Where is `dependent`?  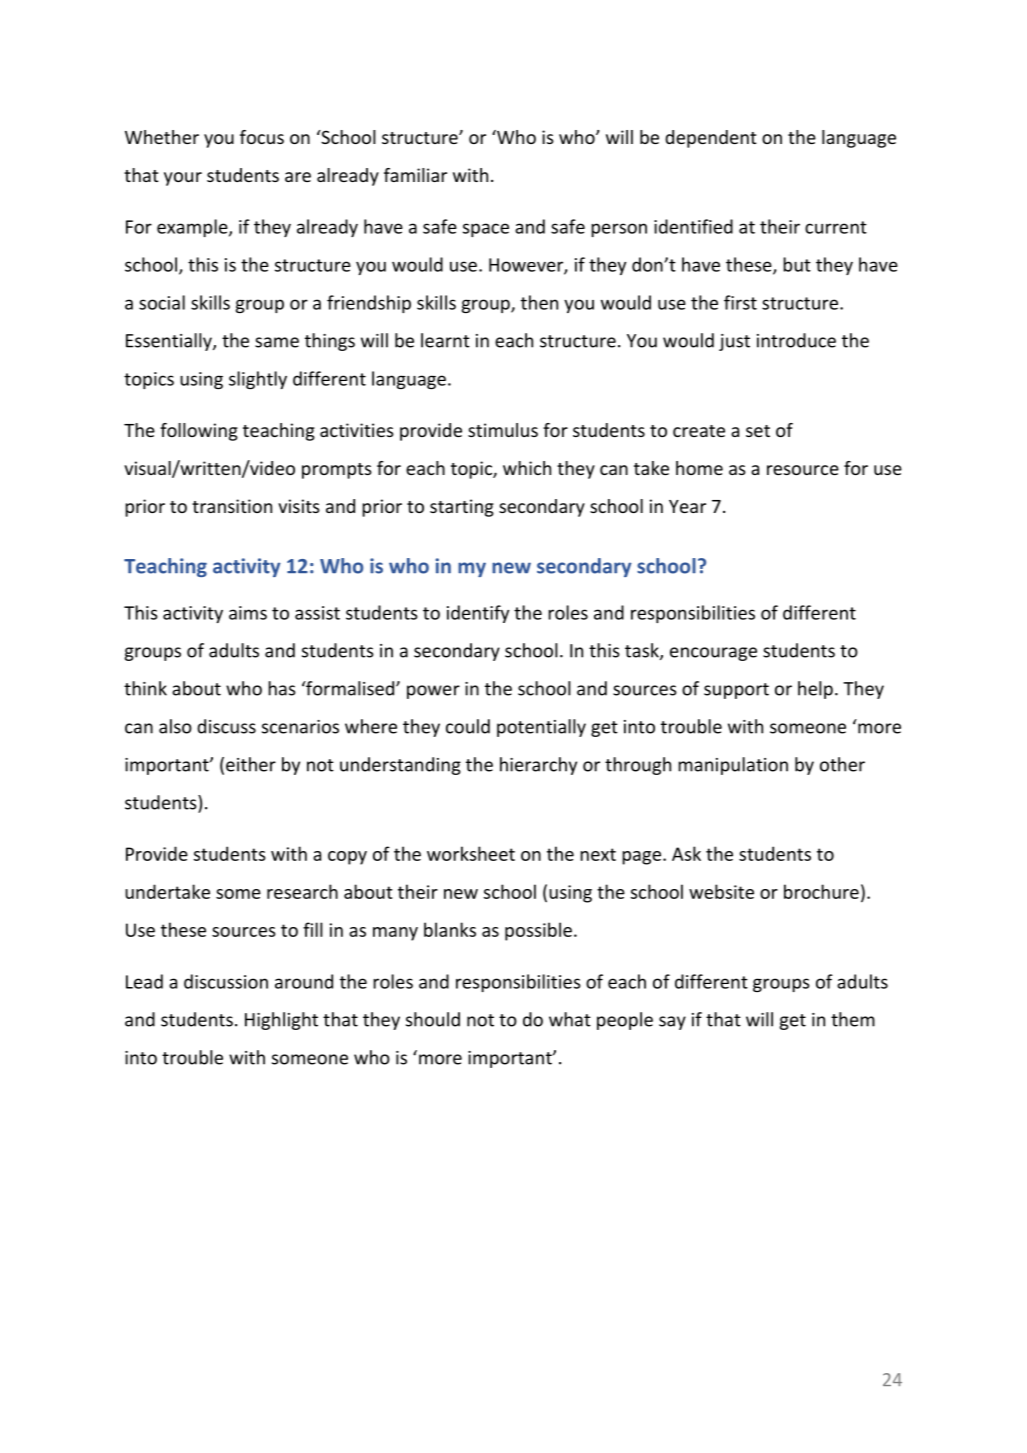 dependent is located at coordinates (710, 139).
